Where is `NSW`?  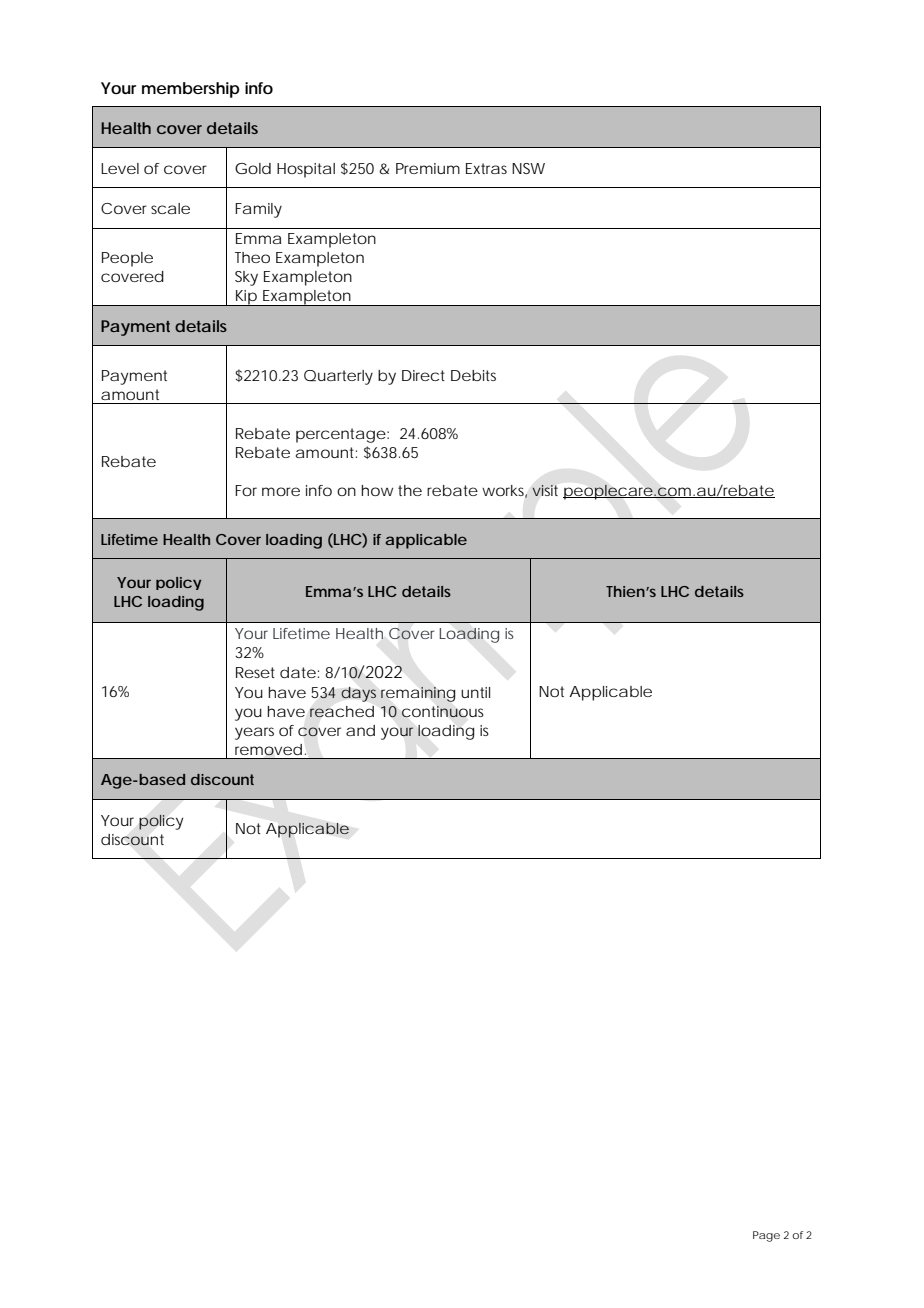
NSW is located at coordinates (528, 168).
